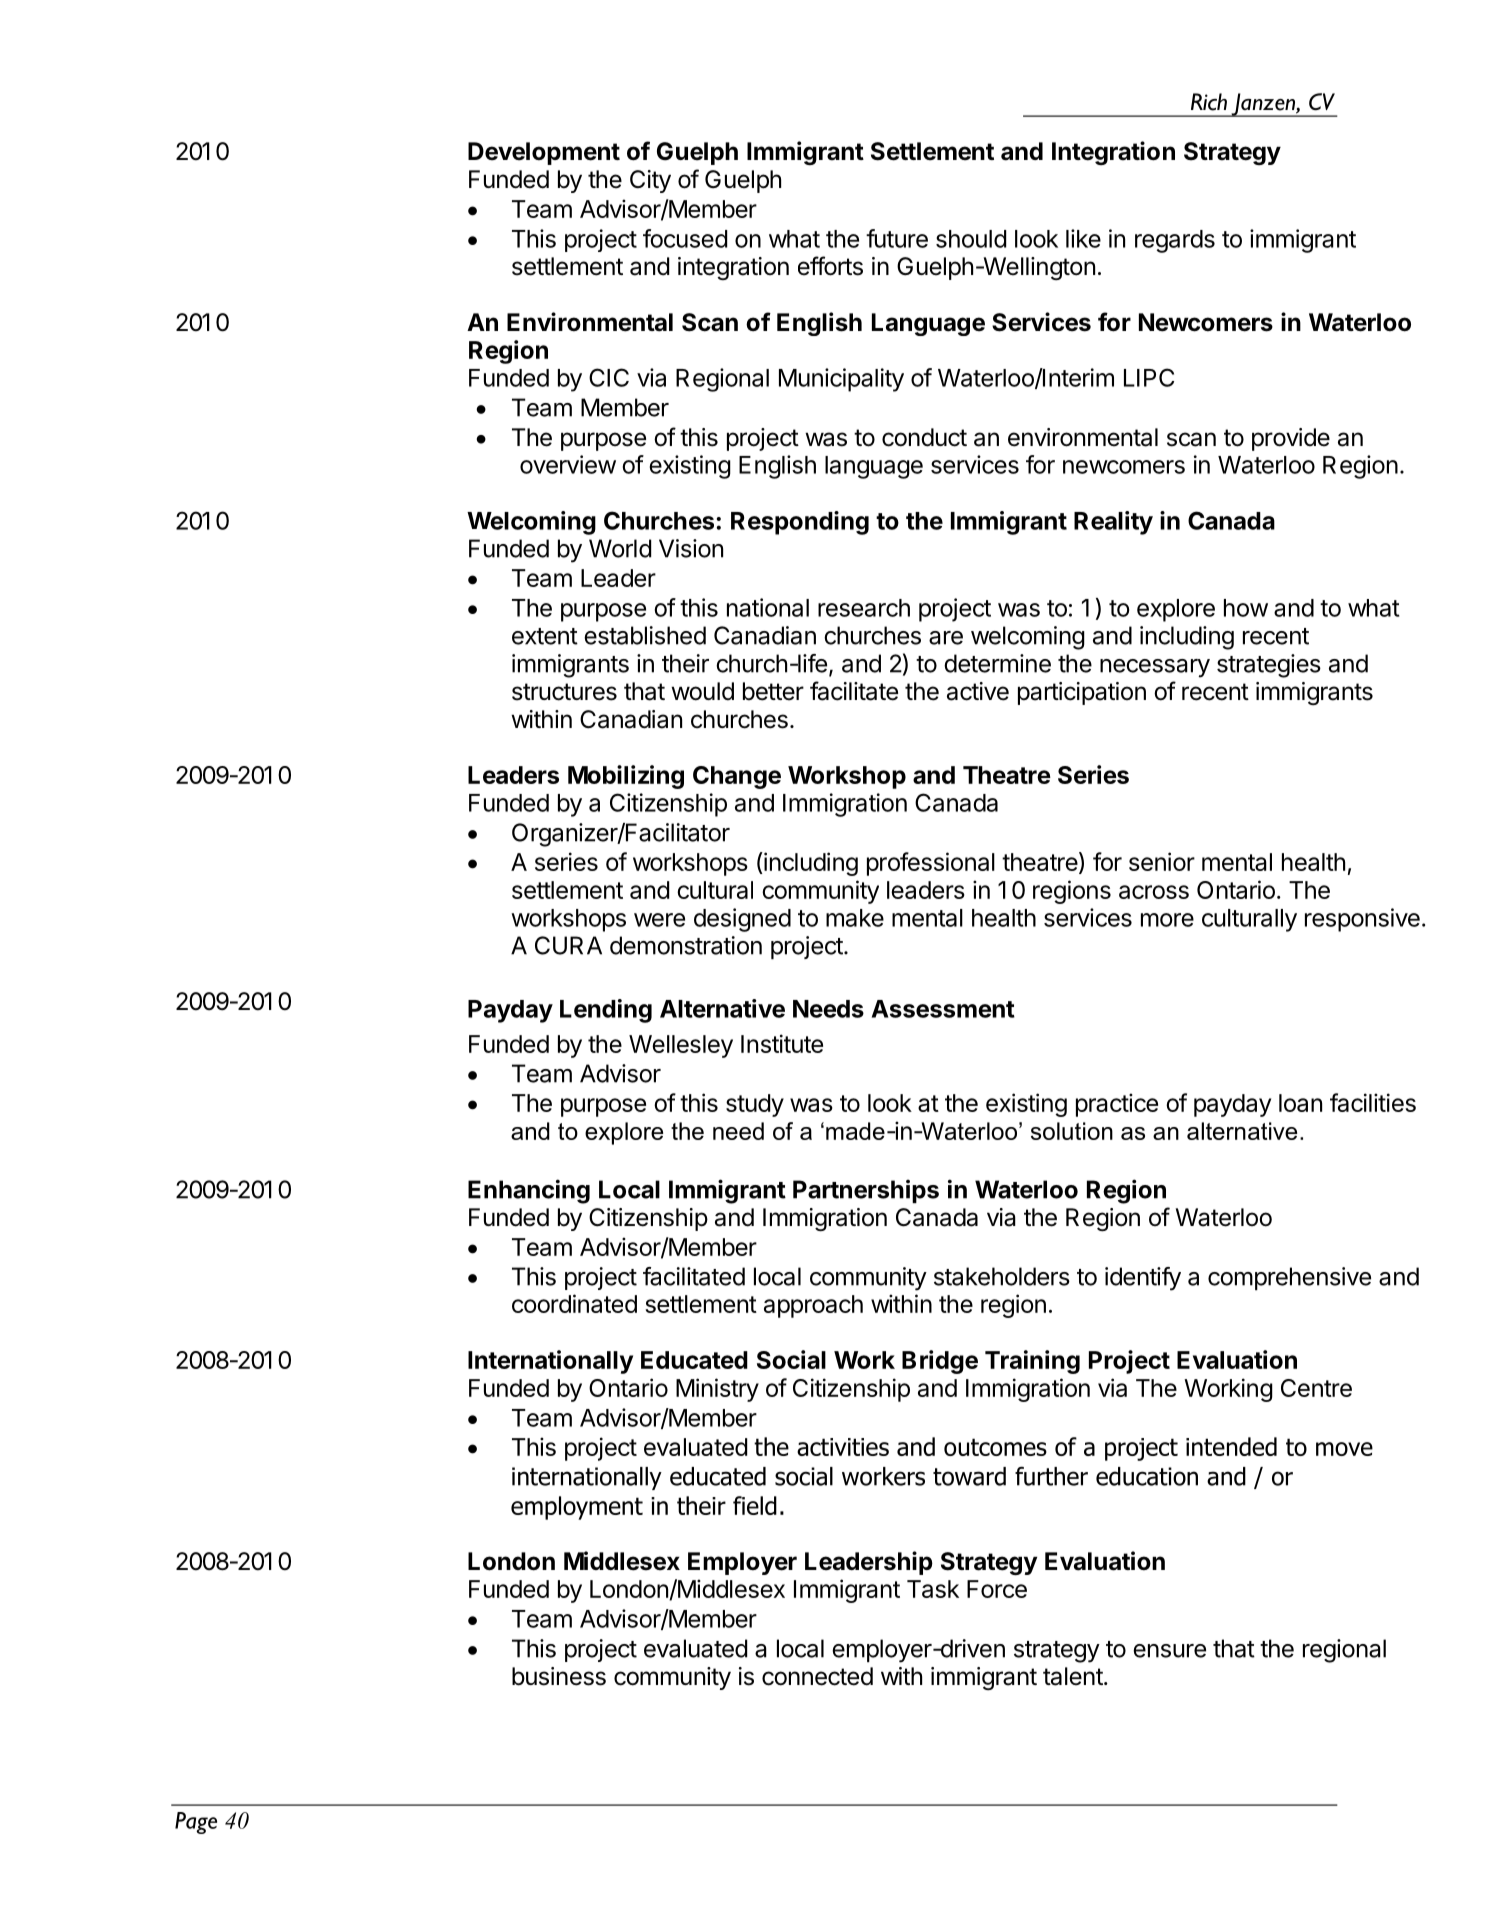  Describe the element at coordinates (544, 153) in the document. I see `Development` at that location.
